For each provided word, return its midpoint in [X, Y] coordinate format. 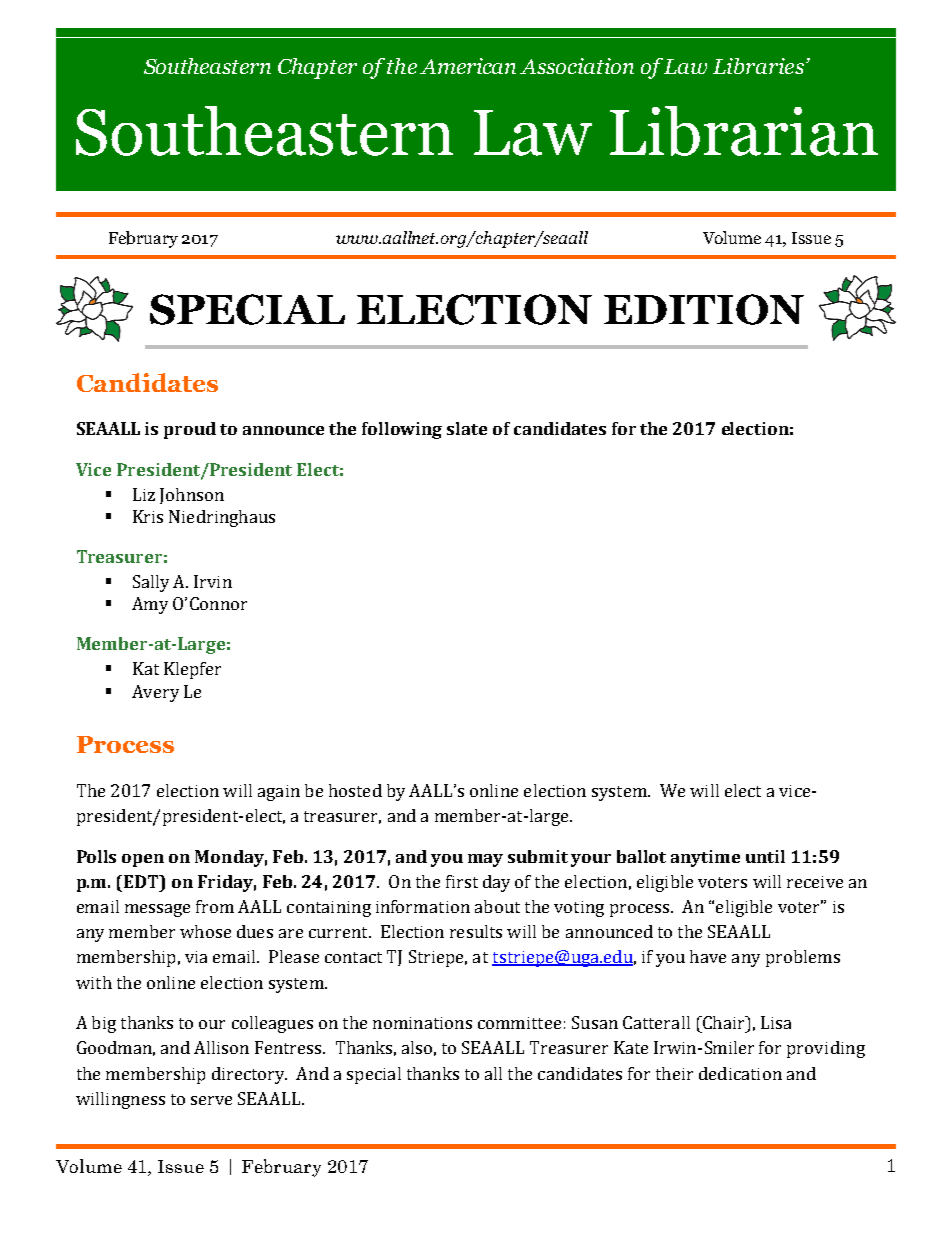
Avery [155, 693]
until [765, 856]
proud [190, 430]
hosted [355, 790]
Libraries [758, 66]
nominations [422, 1023]
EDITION [704, 309]
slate [467, 428]
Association [577, 66]
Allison [221, 1047]
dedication [740, 1073]
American [468, 66]
